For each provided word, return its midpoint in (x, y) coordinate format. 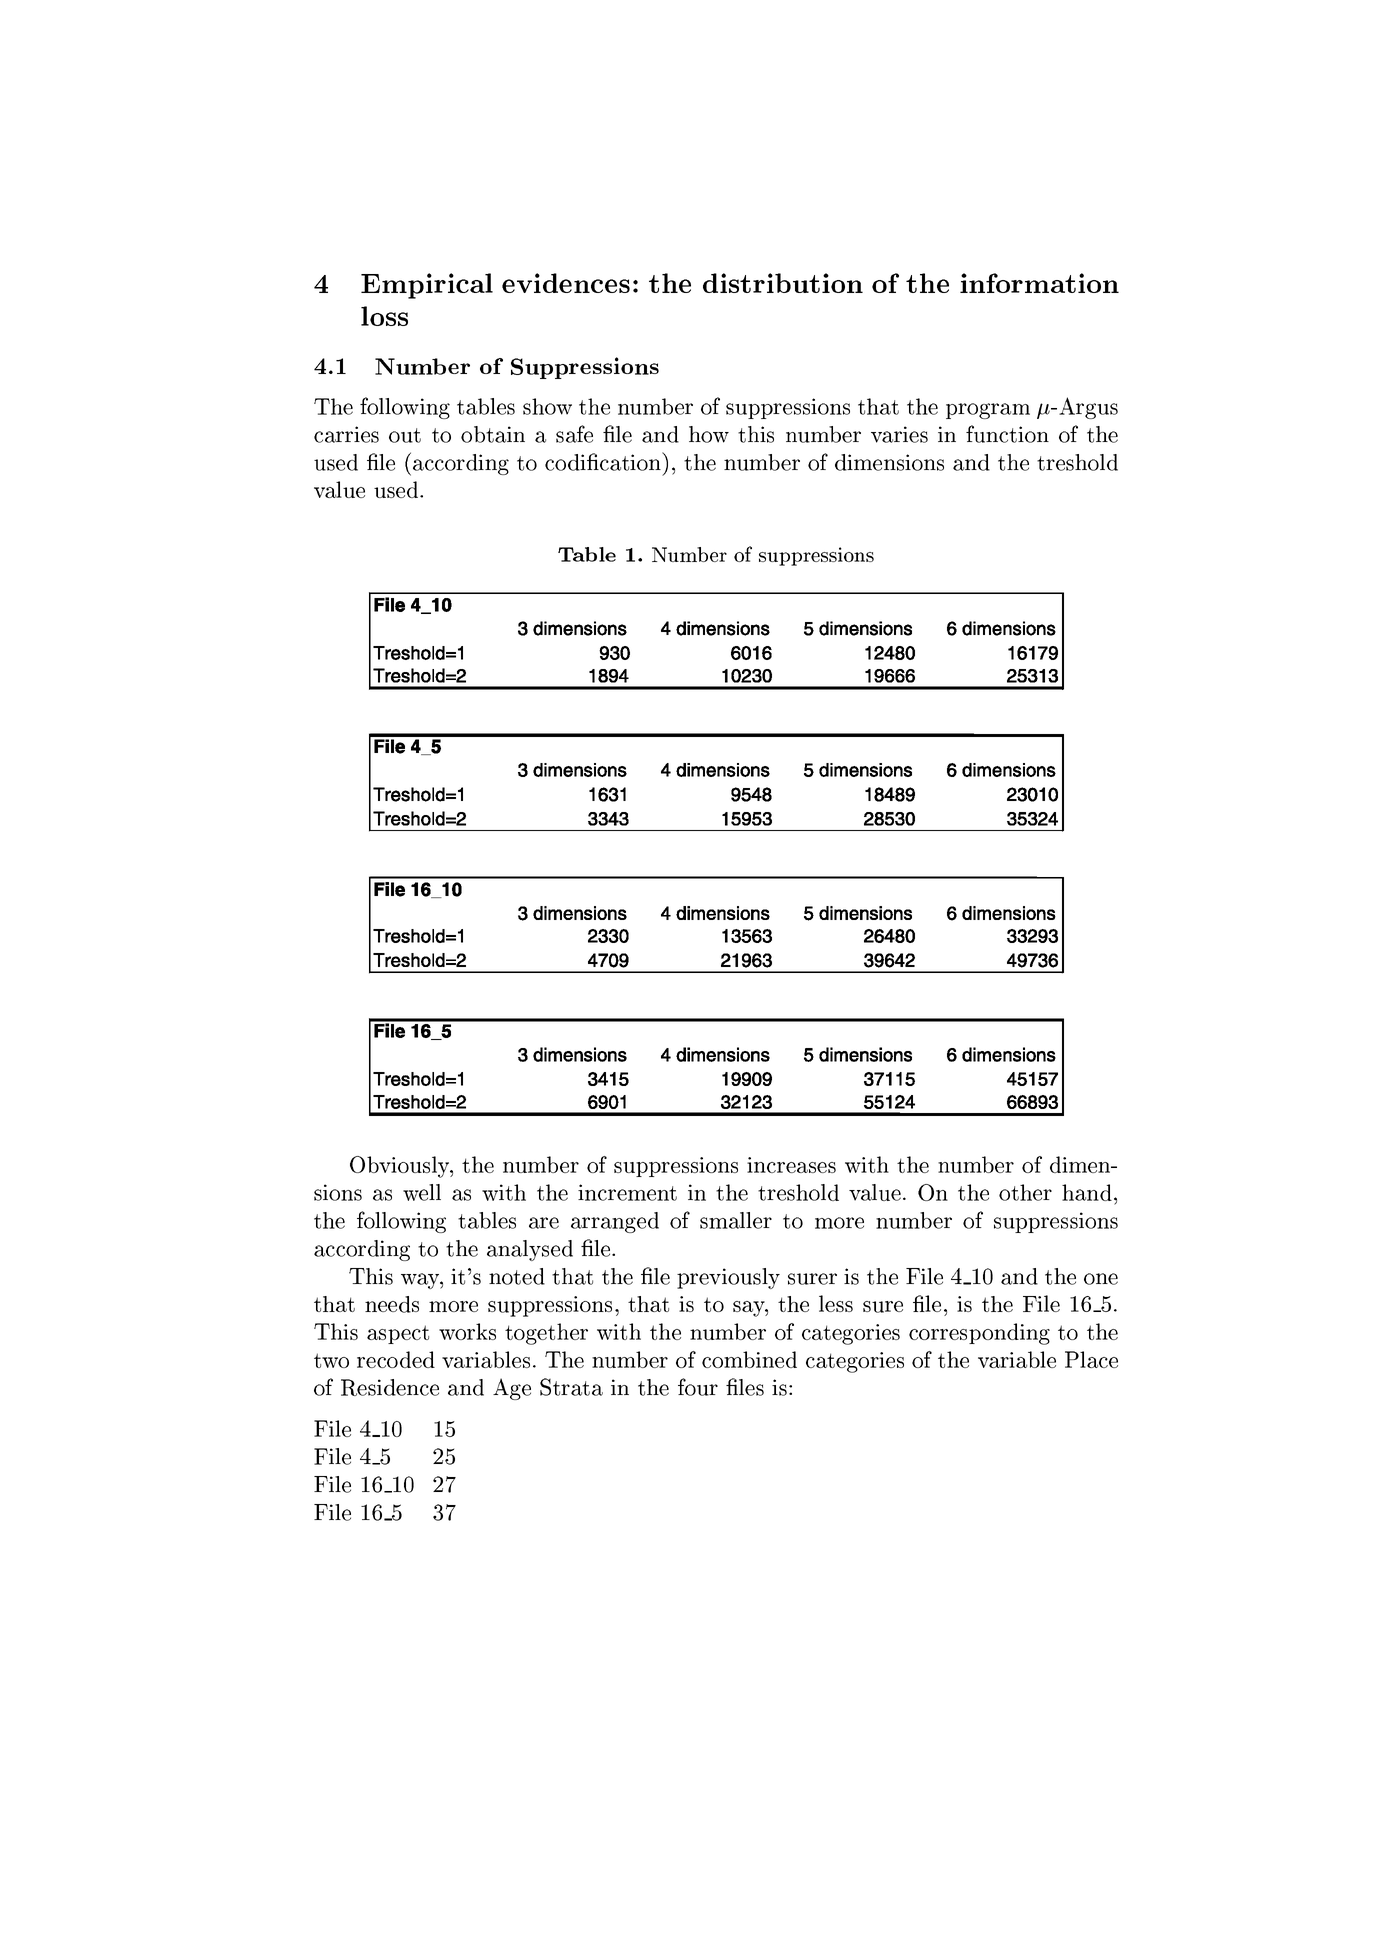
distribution (783, 283)
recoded (396, 1359)
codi (566, 462)
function (1007, 434)
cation (630, 461)
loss (384, 316)
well (422, 1192)
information (1039, 283)
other (1025, 1192)
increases (791, 1165)
